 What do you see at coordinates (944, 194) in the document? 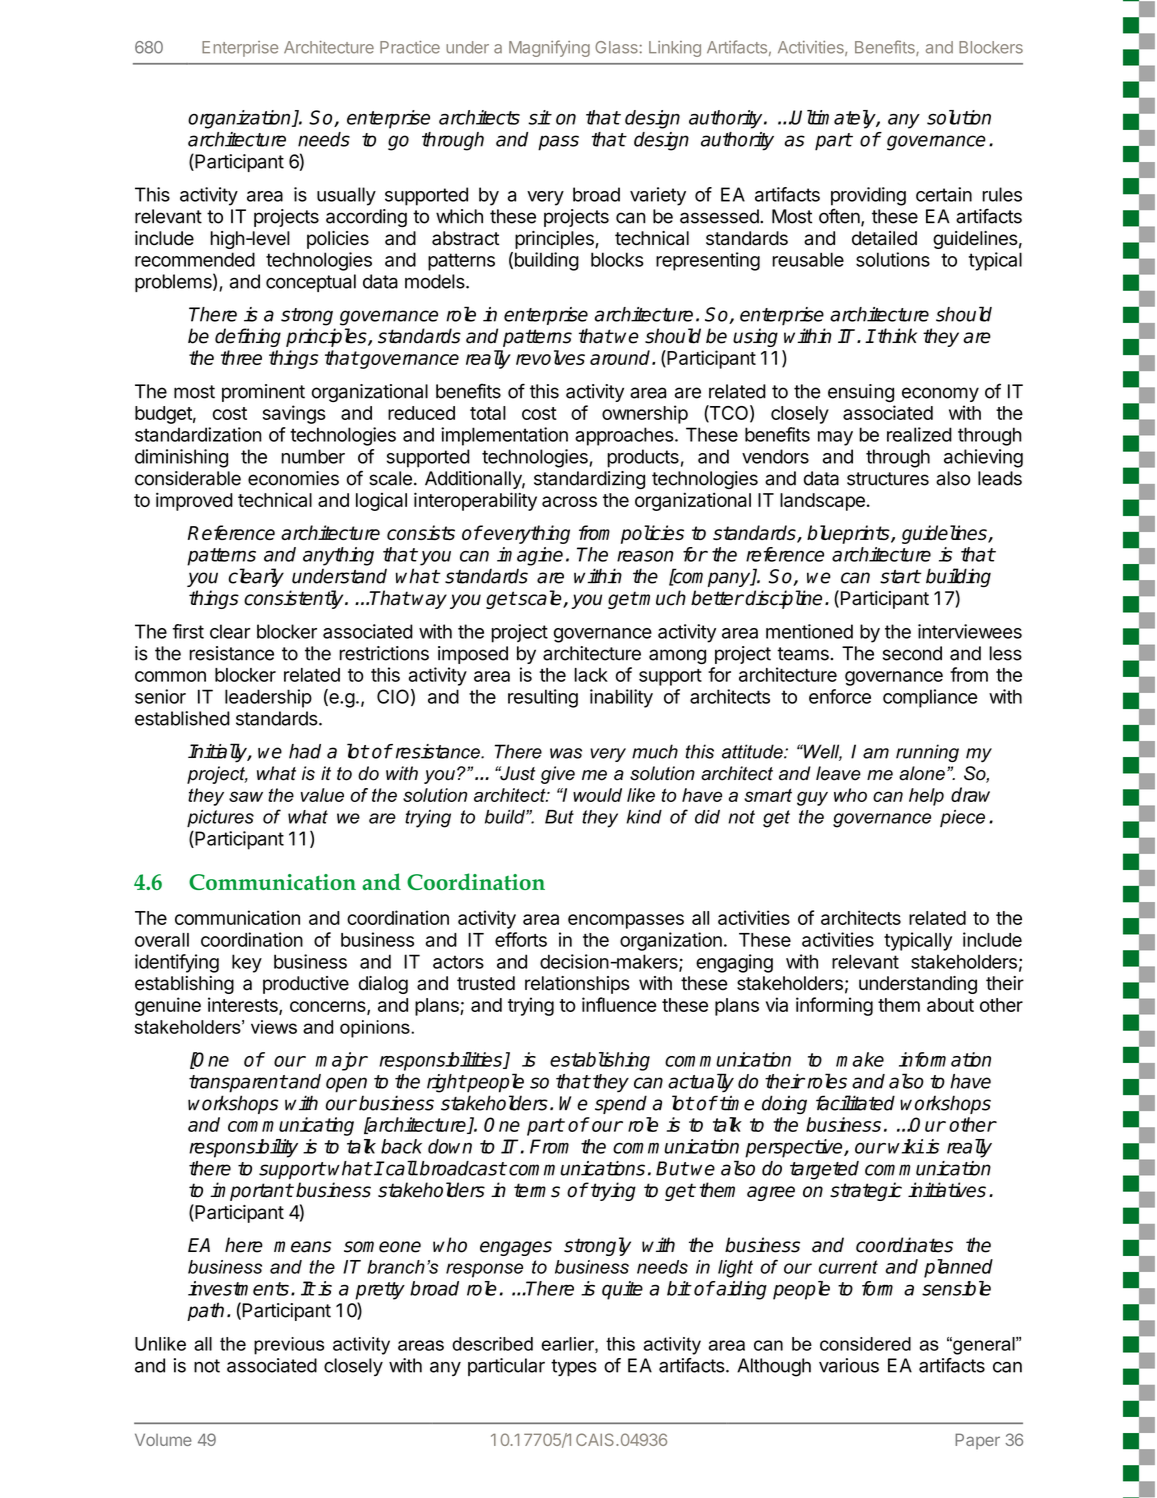
I see `certain` at bounding box center [944, 194].
